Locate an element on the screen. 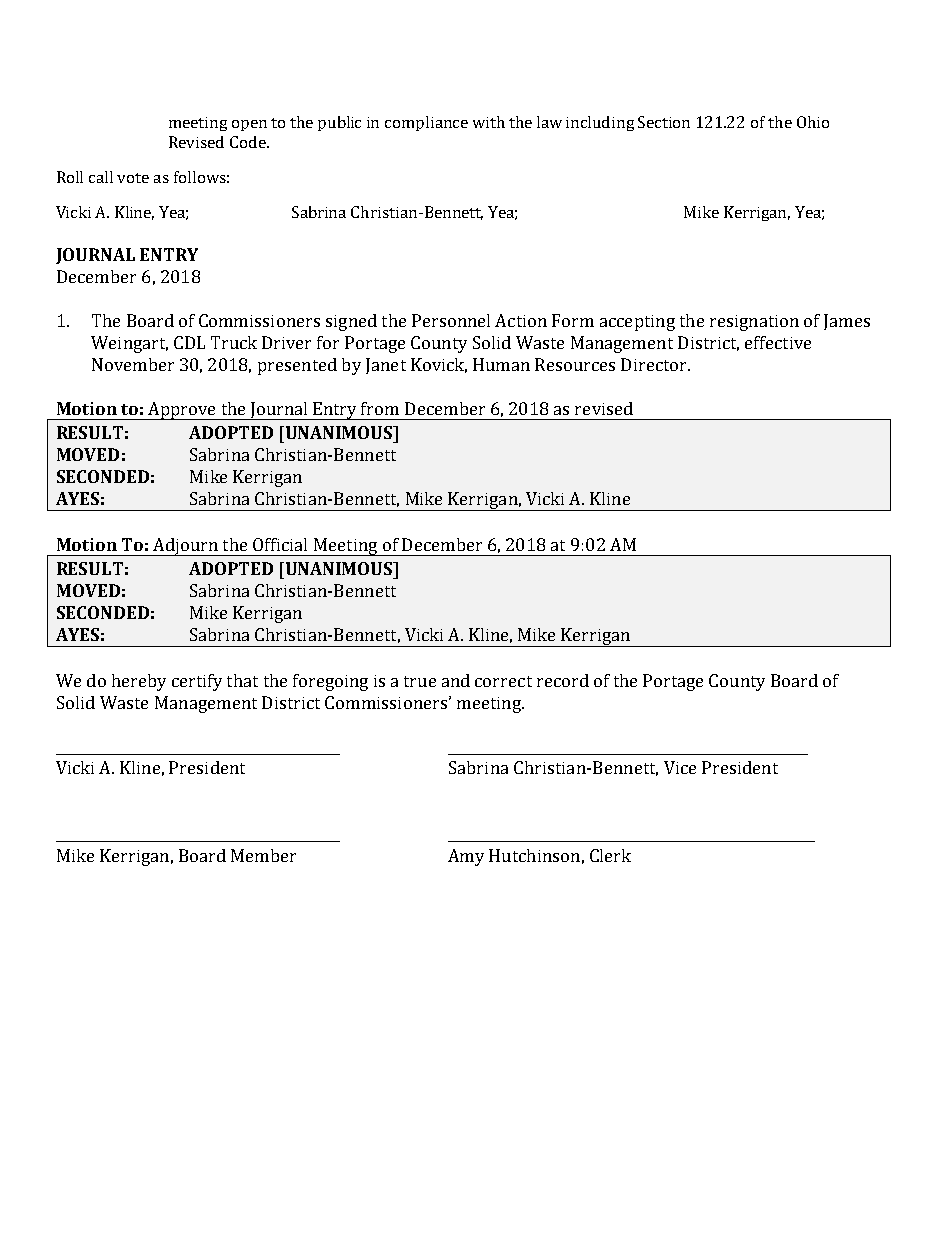 The height and width of the screenshot is (1233, 952). Clerk is located at coordinates (610, 855).
